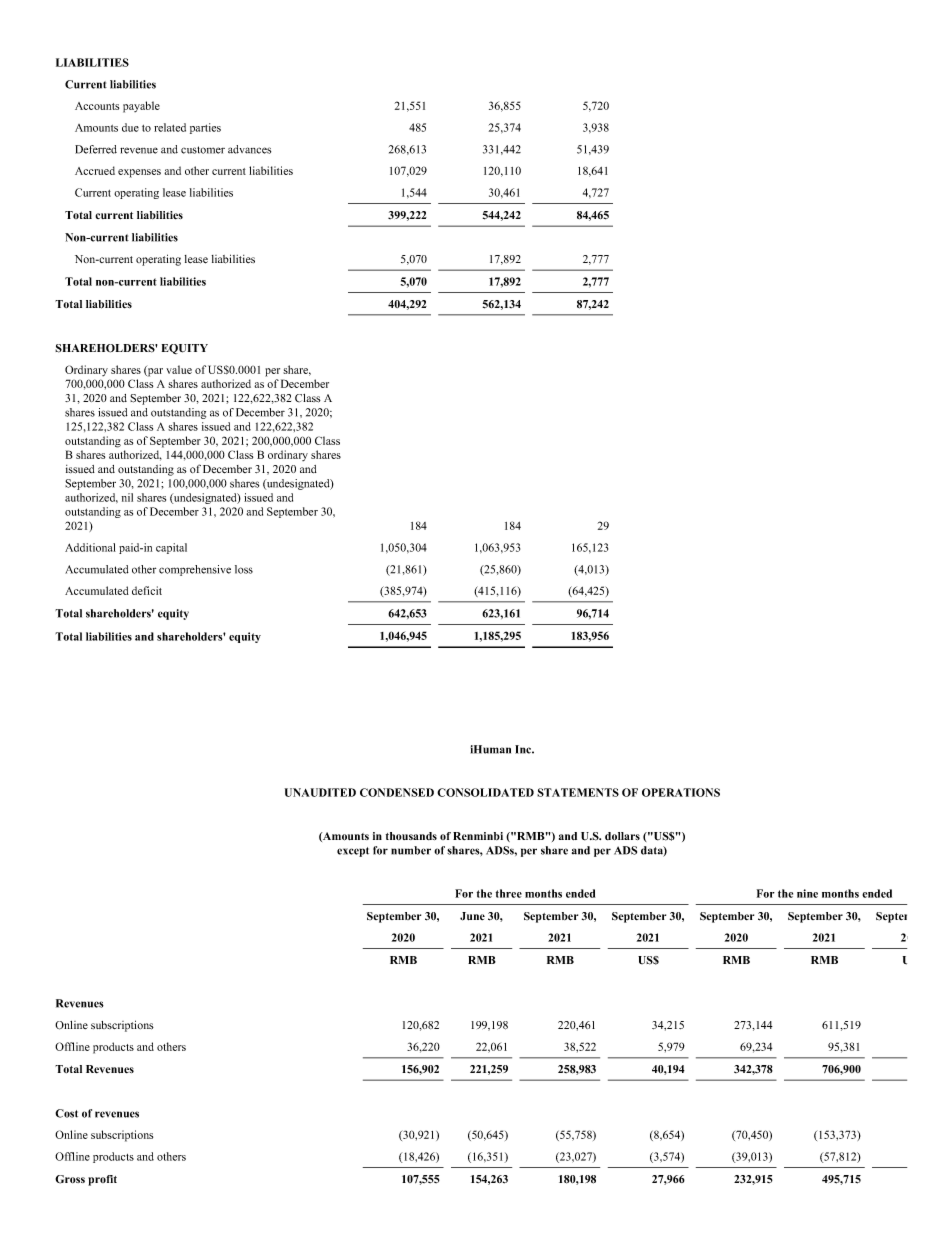 This screenshot has width=952, height=1233. What do you see at coordinates (807, 893) in the screenshot?
I see `nine` at bounding box center [807, 893].
